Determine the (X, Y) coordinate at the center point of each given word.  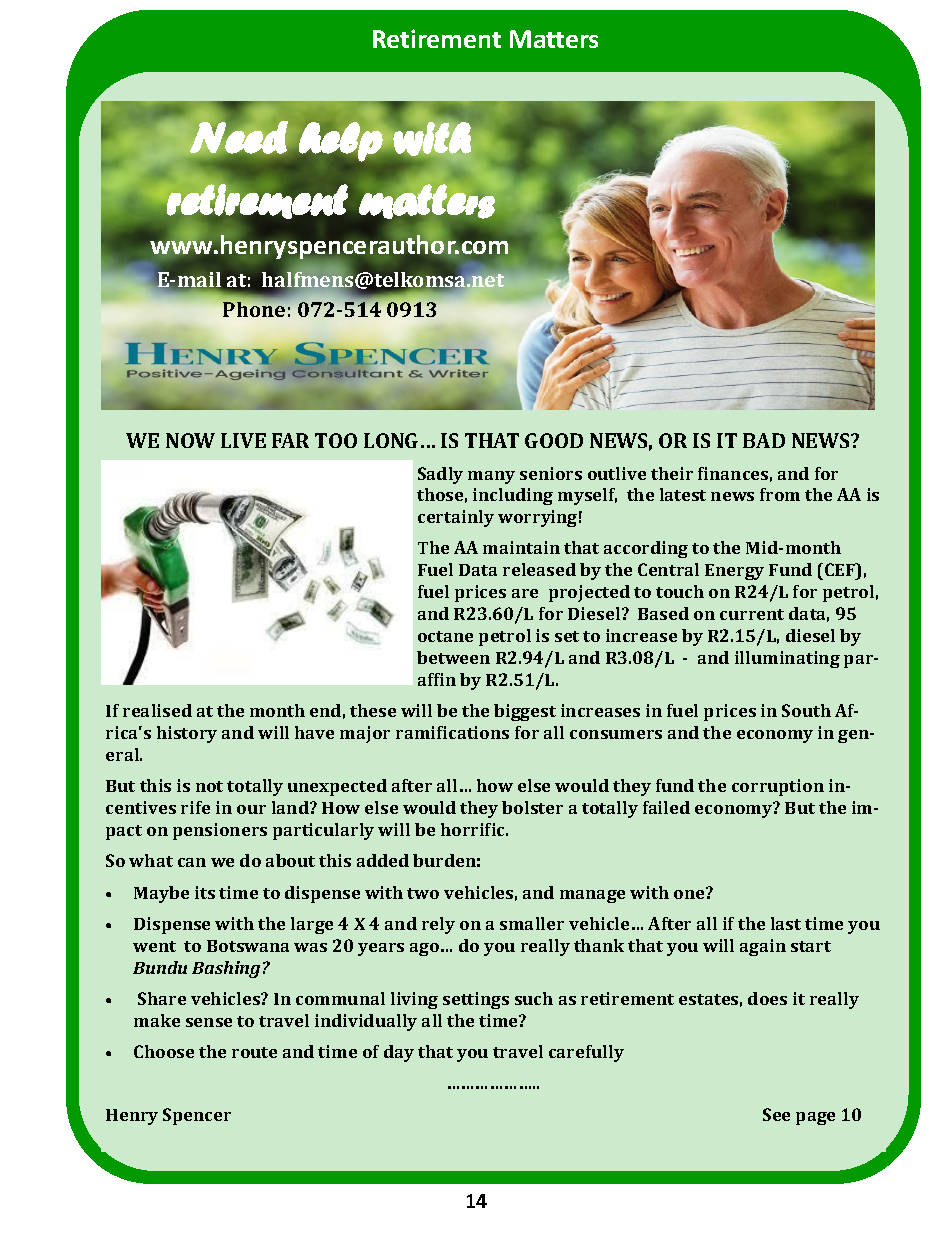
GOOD (554, 440)
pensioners (220, 831)
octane (445, 636)
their (672, 473)
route (254, 1052)
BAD (764, 440)
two (423, 893)
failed (666, 807)
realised (157, 710)
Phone (254, 309)
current (752, 614)
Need (239, 137)
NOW (190, 440)
